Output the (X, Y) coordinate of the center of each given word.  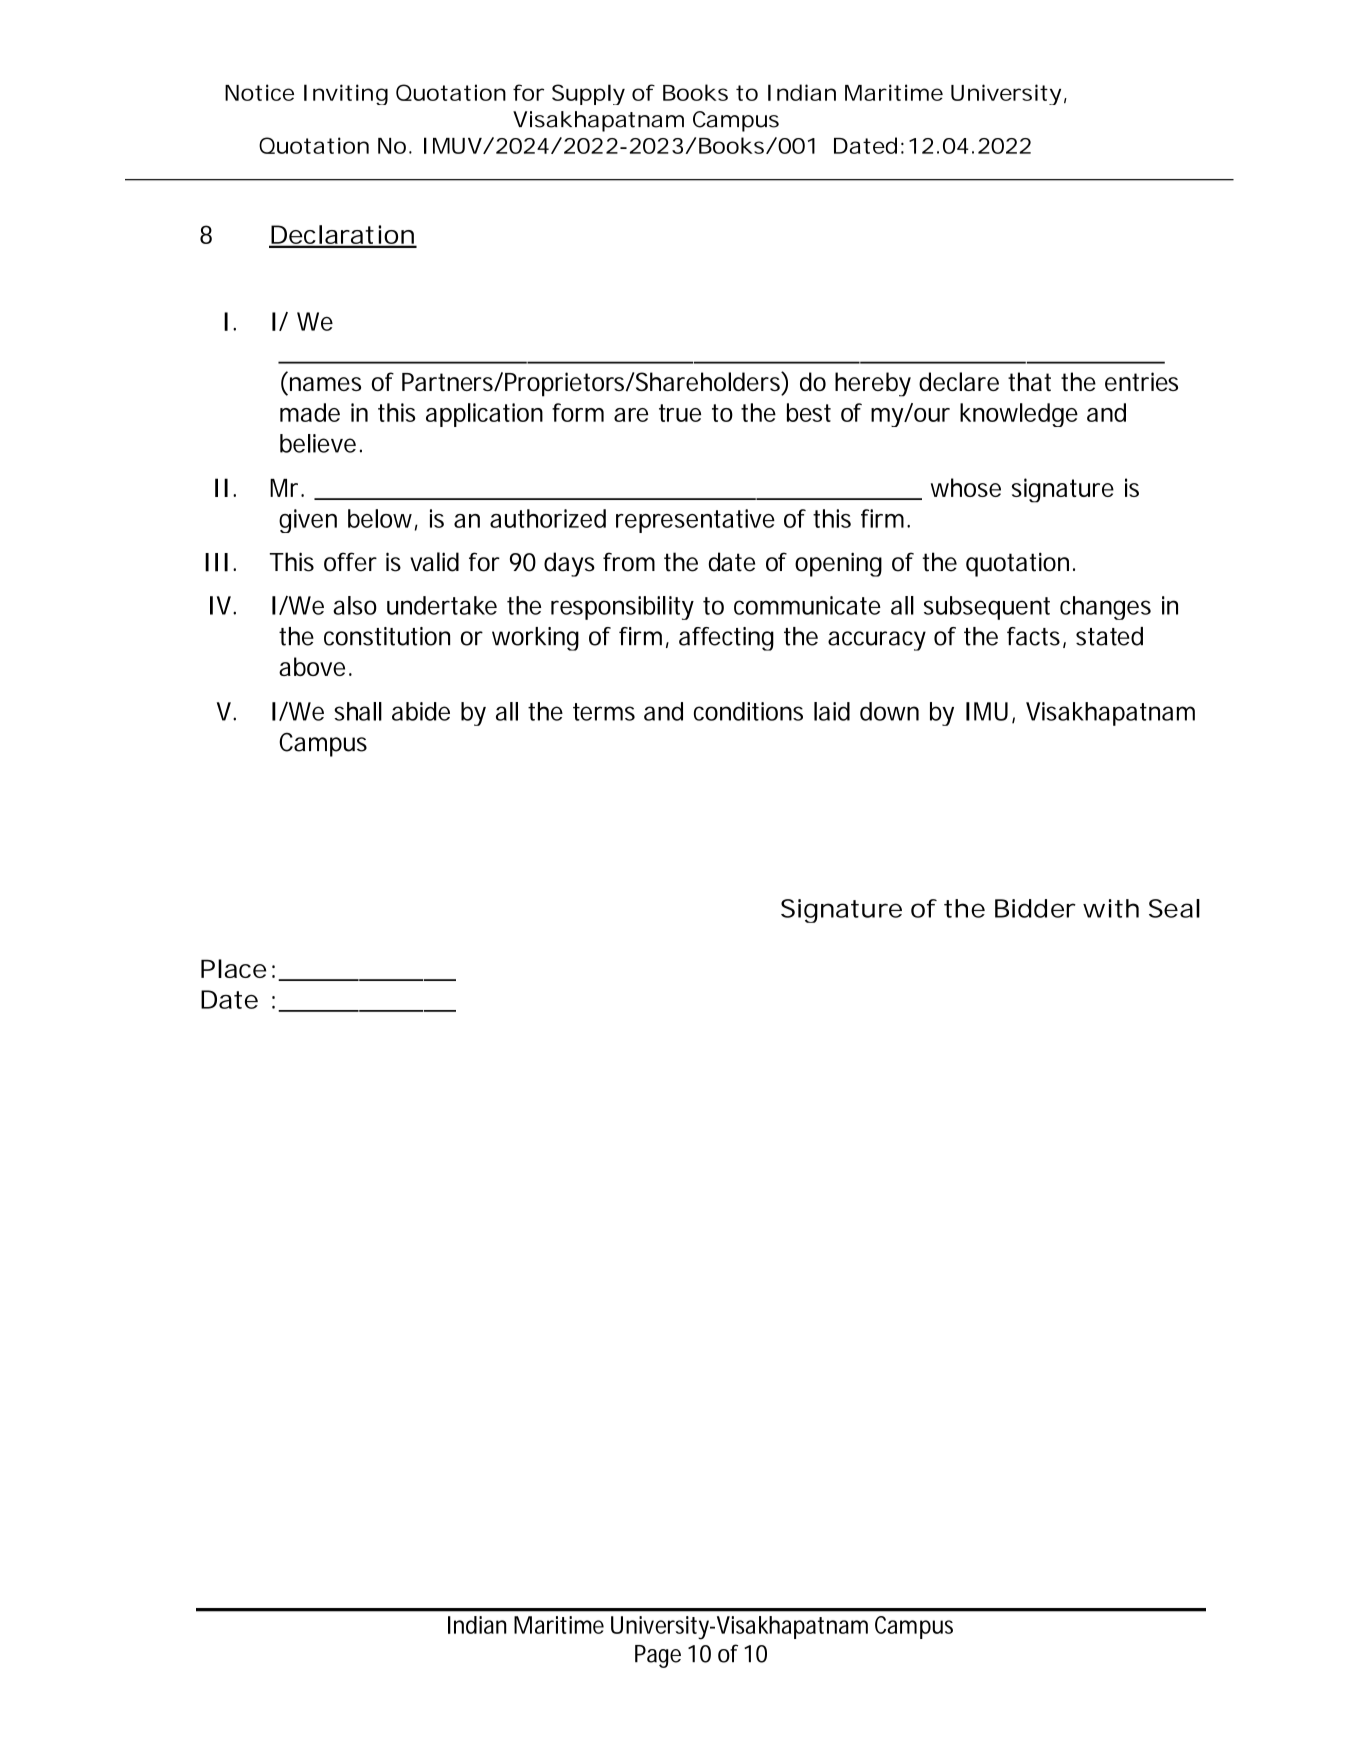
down (889, 711)
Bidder (1035, 908)
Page (658, 1656)
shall (358, 711)
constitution (387, 636)
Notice (259, 92)
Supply (588, 94)
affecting (726, 639)
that (1029, 381)
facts (1033, 636)
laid (832, 711)
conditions (748, 711)
